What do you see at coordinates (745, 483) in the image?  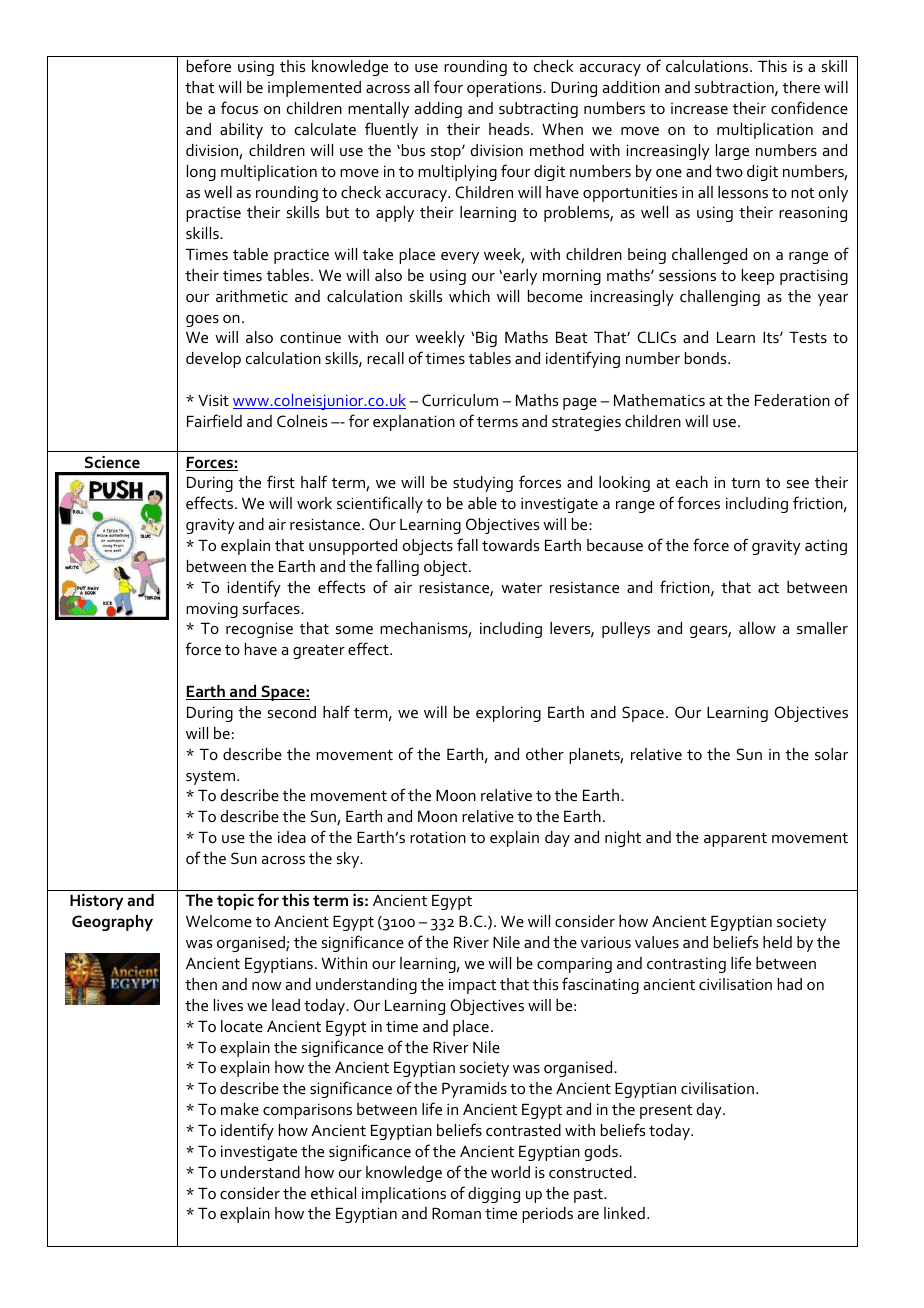 I see `turn` at bounding box center [745, 483].
